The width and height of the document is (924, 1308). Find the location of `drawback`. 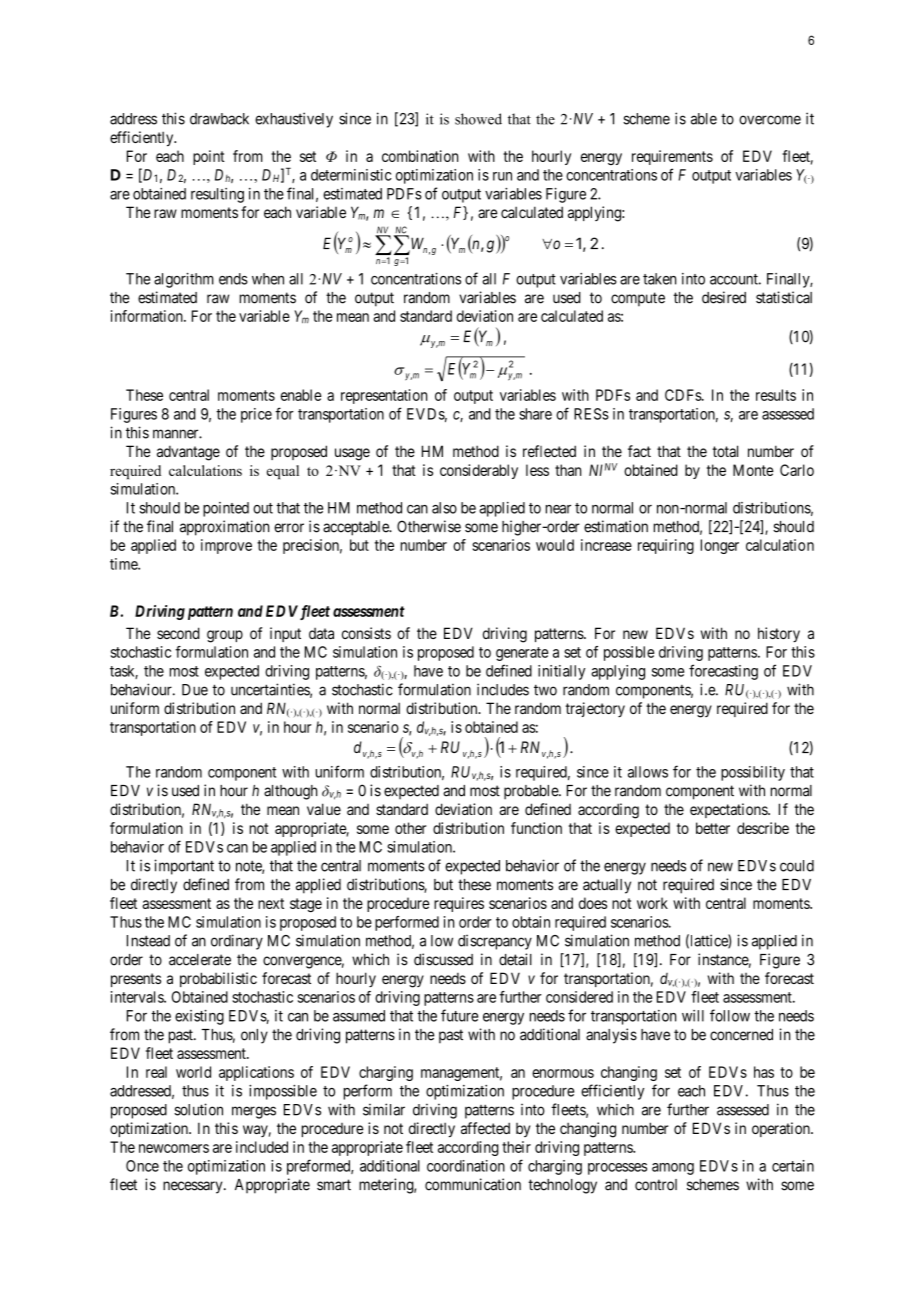

drawback is located at coordinates (219, 119).
